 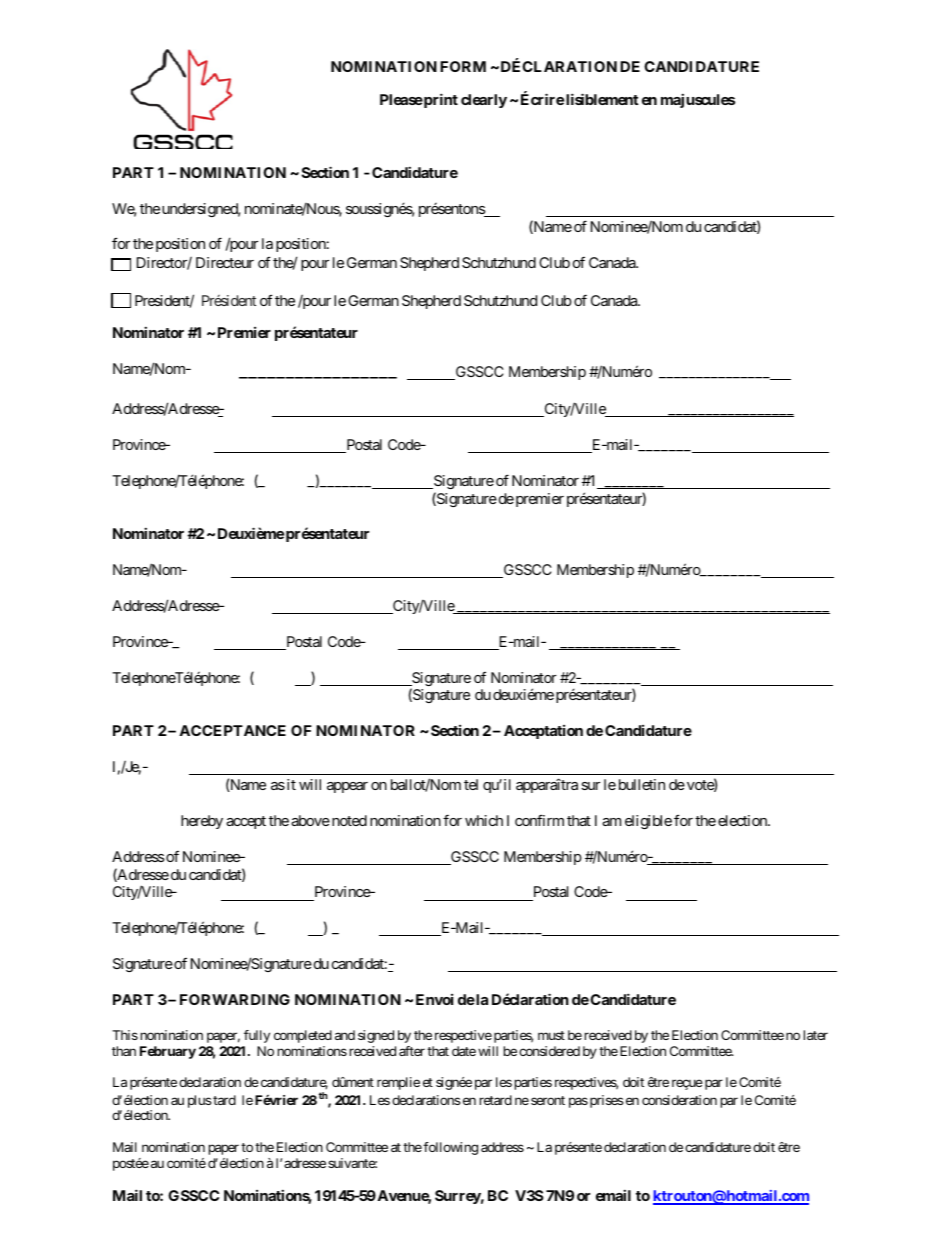 What do you see at coordinates (347, 787) in the image?
I see `appear` at bounding box center [347, 787].
